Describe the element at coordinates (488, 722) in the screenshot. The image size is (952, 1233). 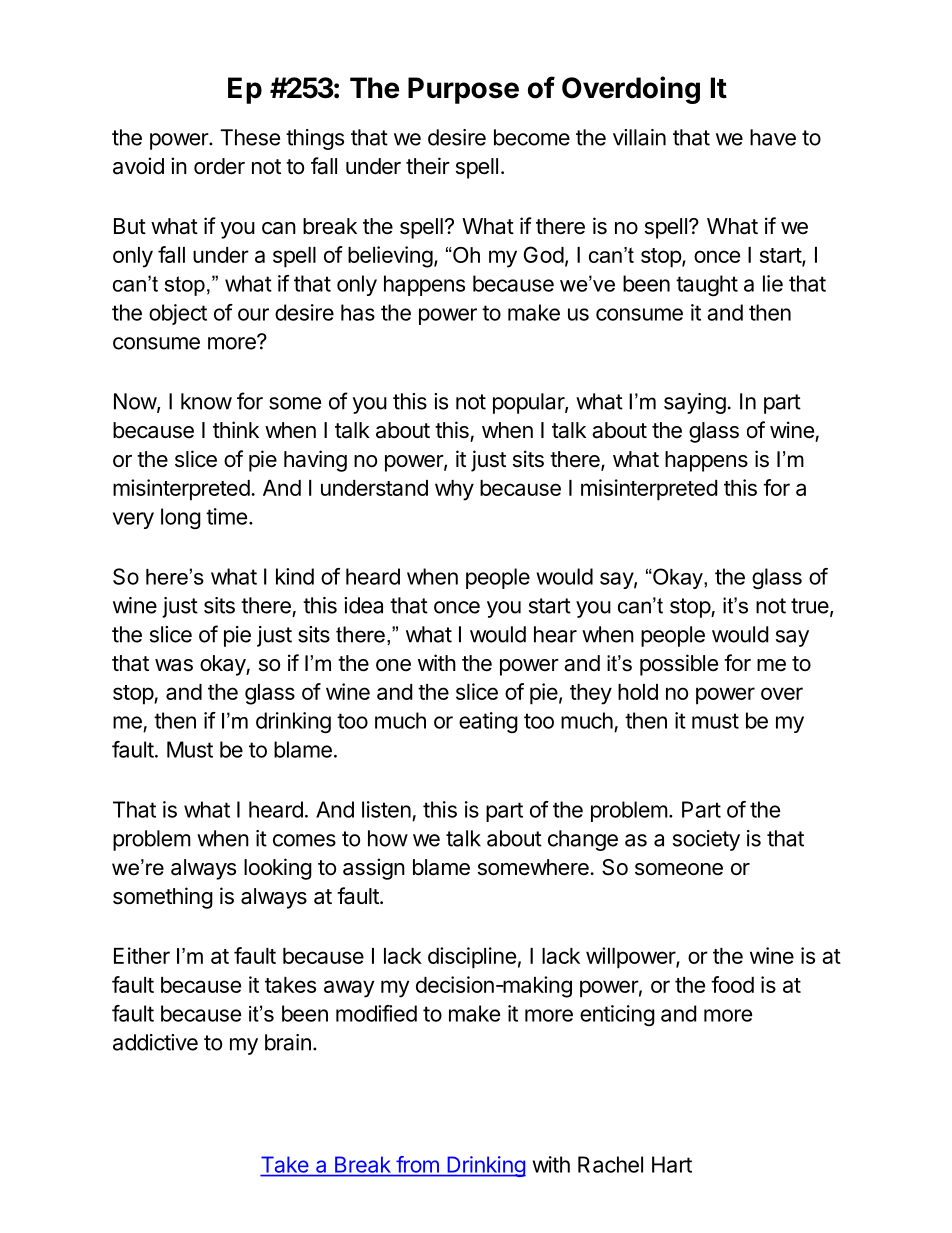
I see `eating` at that location.
